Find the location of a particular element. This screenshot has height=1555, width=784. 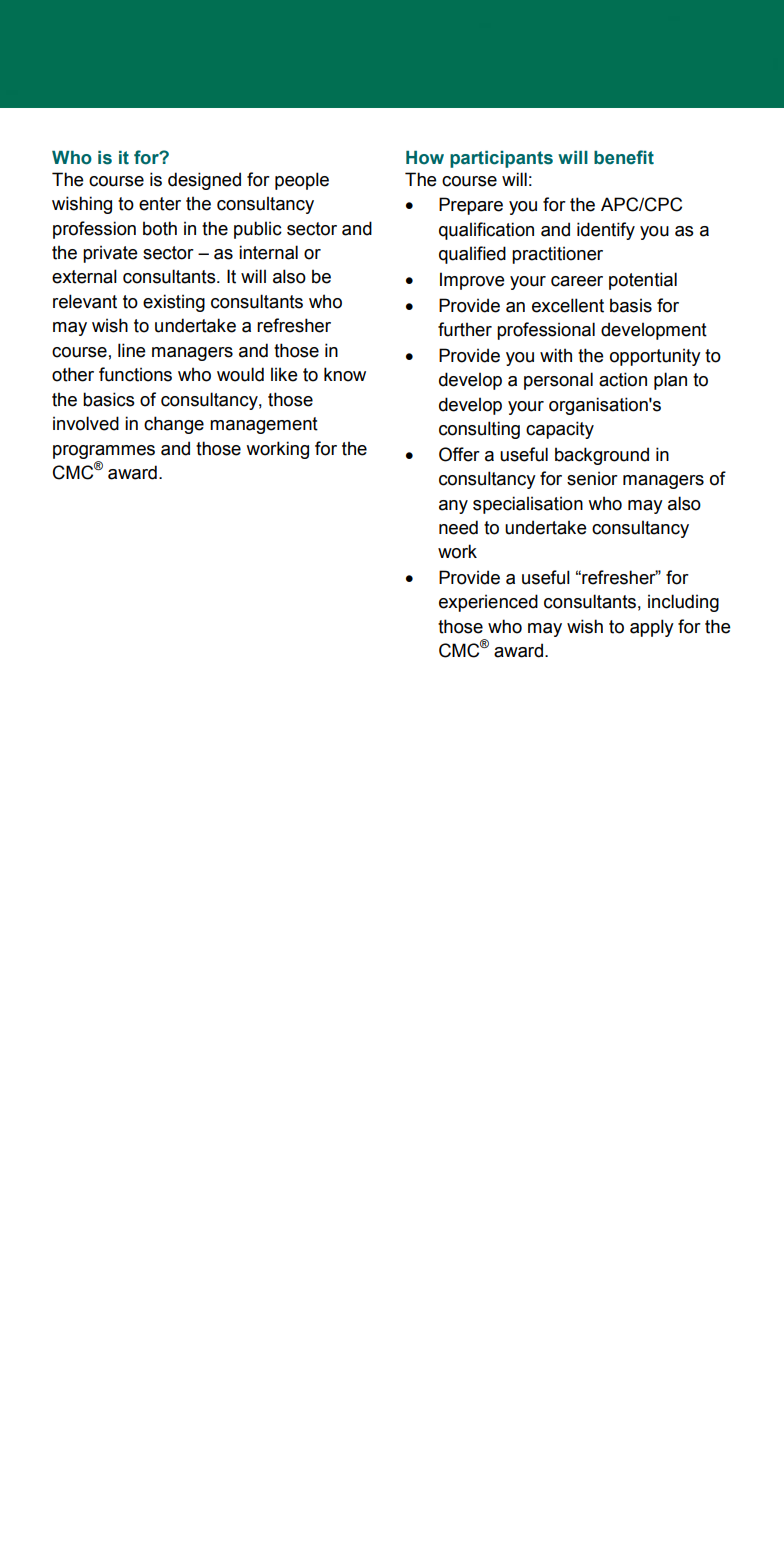

know is located at coordinates (345, 374).
